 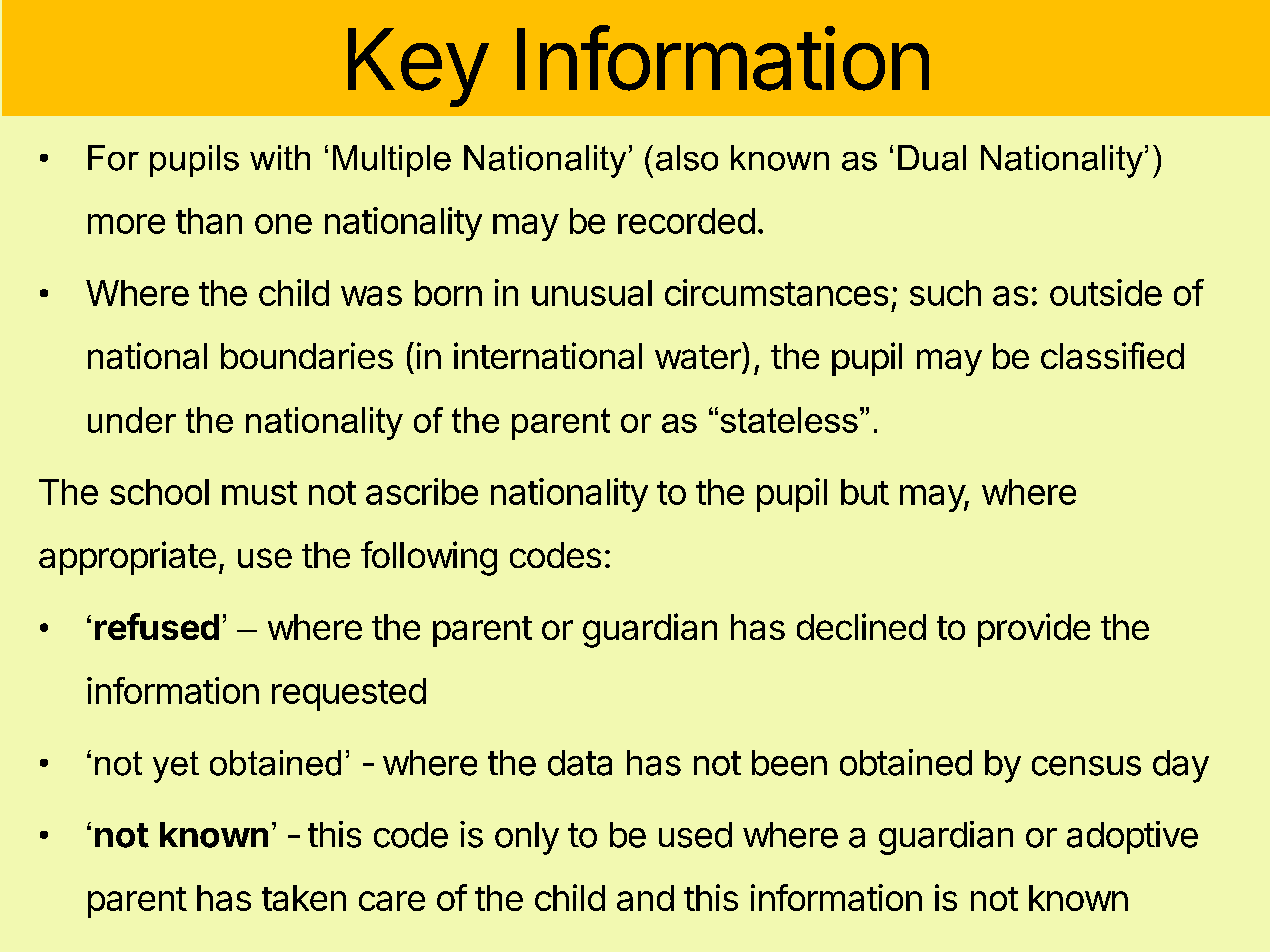 I want to click on but, so click(x=865, y=492).
